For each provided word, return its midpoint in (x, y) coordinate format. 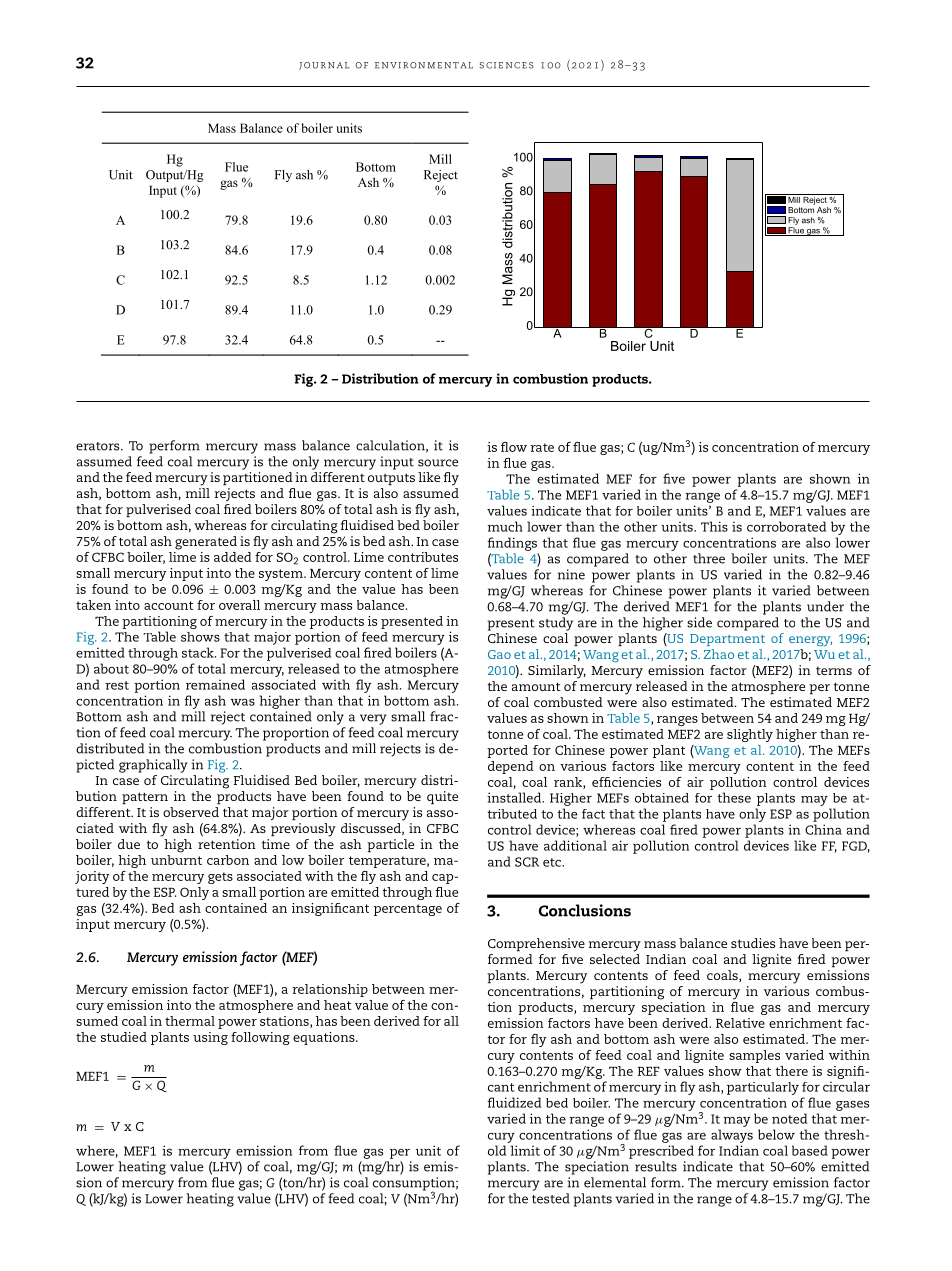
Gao (499, 654)
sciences (506, 65)
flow (514, 447)
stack (199, 652)
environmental (424, 65)
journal (324, 66)
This (714, 526)
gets (220, 878)
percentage (408, 910)
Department (727, 640)
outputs (391, 479)
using (210, 1038)
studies (753, 943)
